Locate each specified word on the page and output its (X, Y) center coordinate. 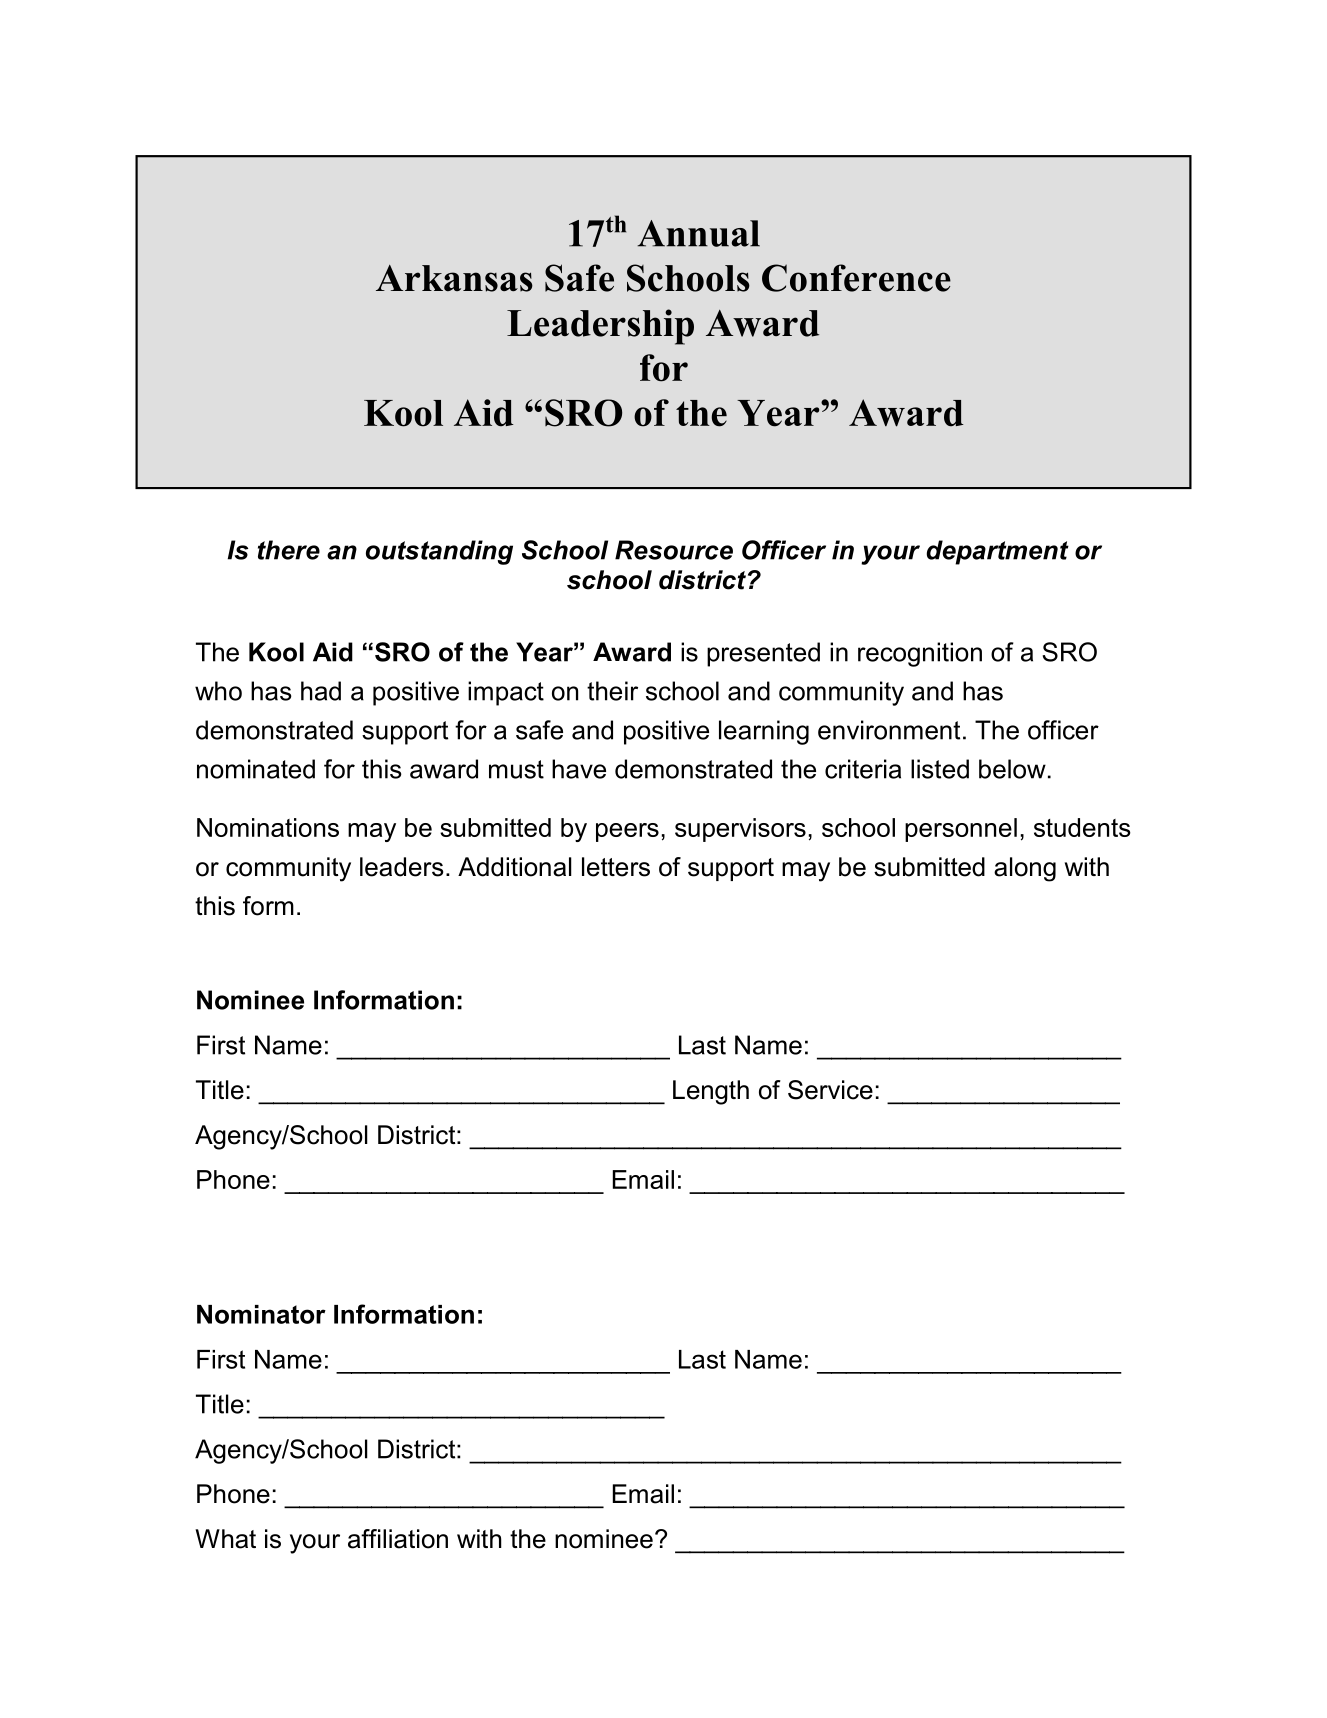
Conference (856, 278)
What (225, 1539)
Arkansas (454, 278)
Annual (698, 233)
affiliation (398, 1539)
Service (830, 1090)
